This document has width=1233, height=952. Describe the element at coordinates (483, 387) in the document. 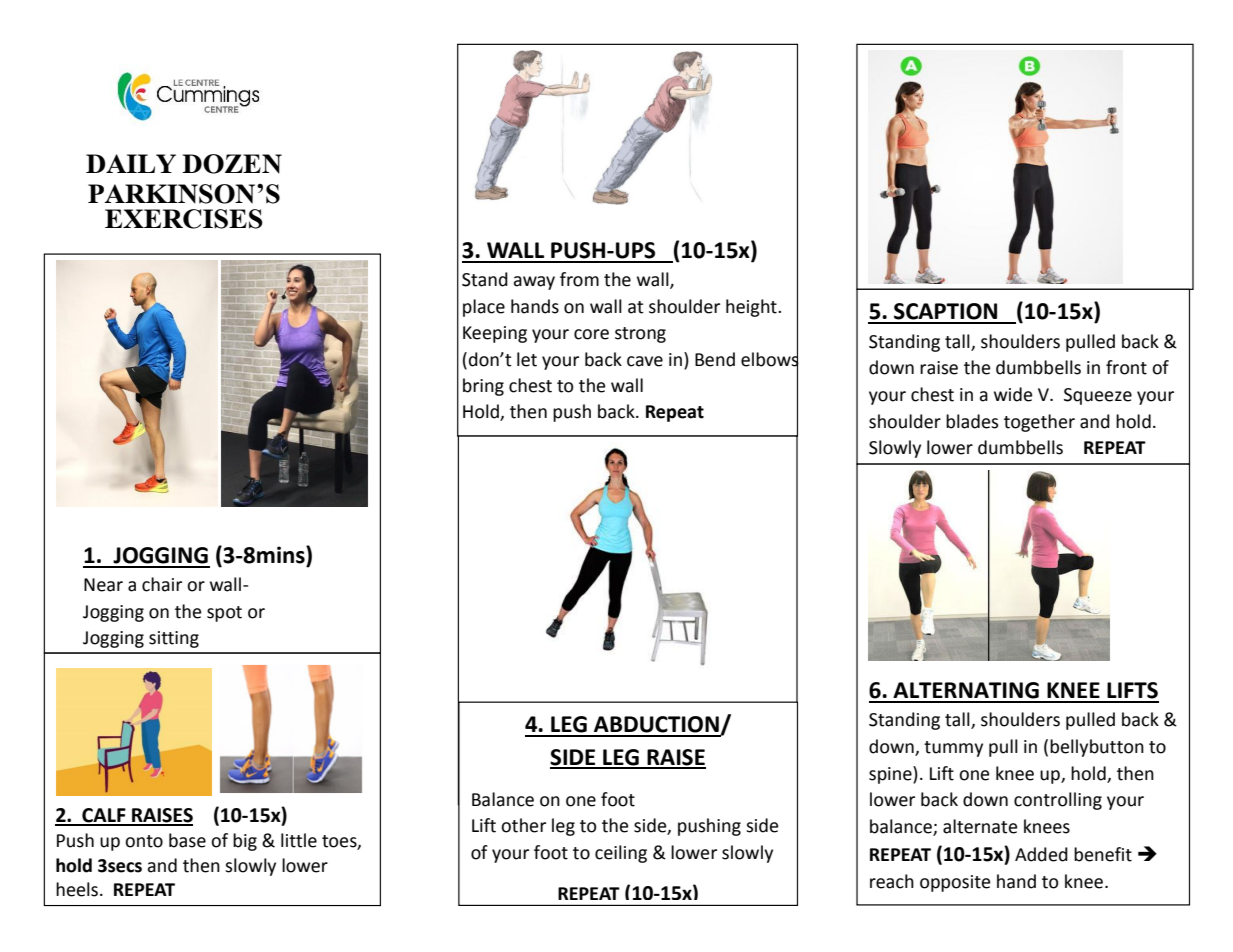

I see `bring` at that location.
